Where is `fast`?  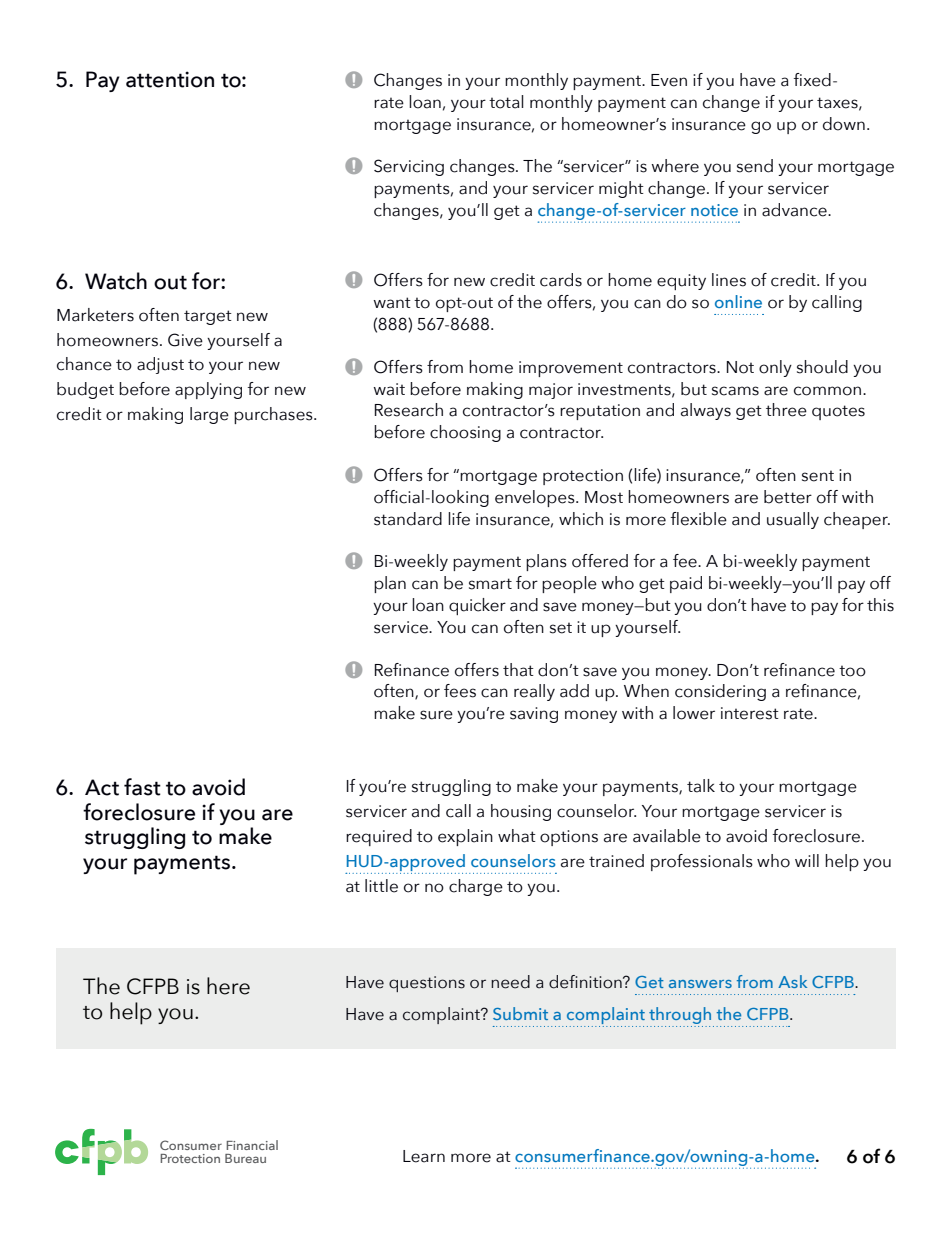
fast is located at coordinates (142, 787).
